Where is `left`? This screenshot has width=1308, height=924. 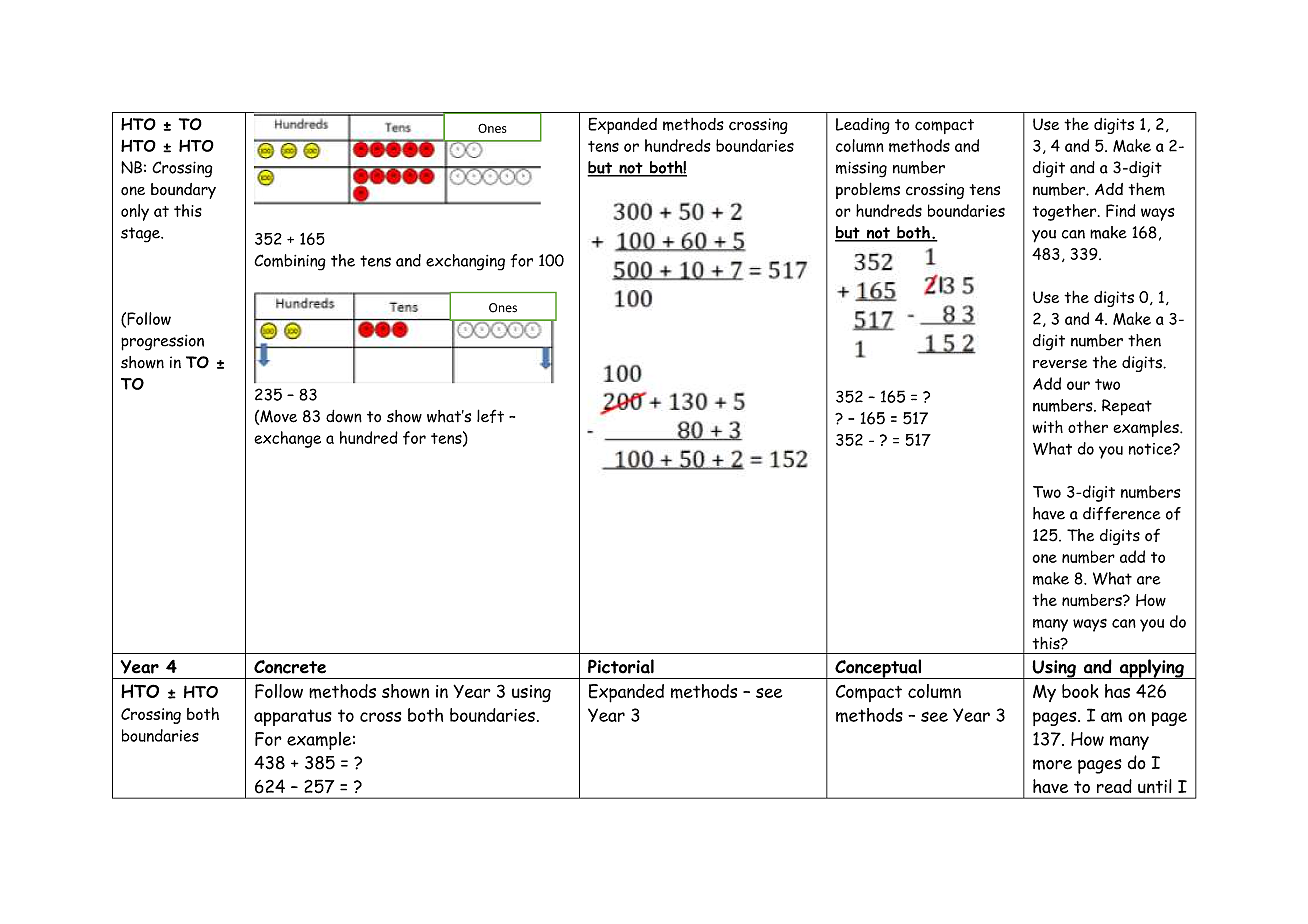
left is located at coordinates (490, 416).
